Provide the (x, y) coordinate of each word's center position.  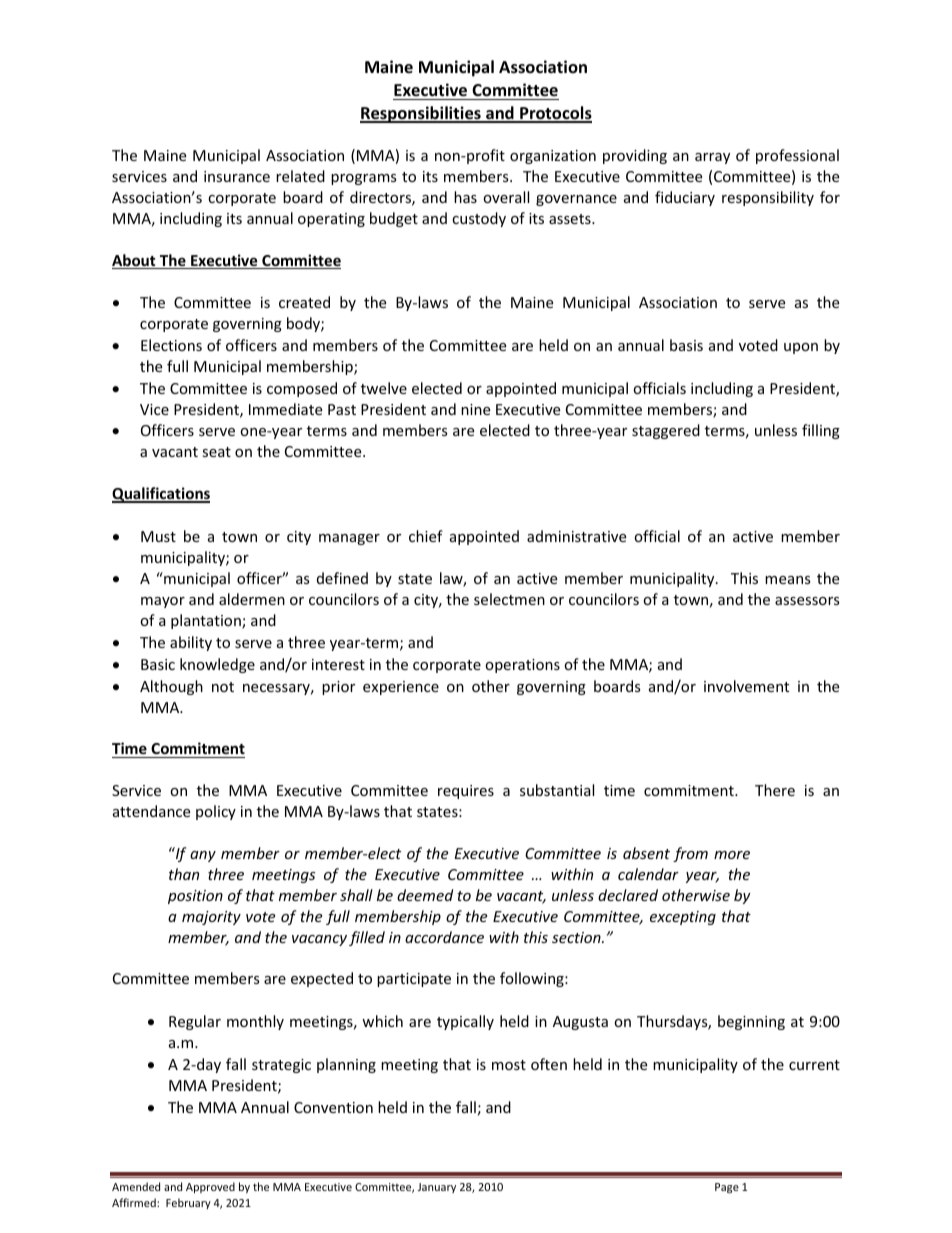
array (712, 158)
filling (821, 431)
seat (216, 452)
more (732, 855)
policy (216, 812)
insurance (237, 176)
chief (426, 536)
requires (466, 792)
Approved (210, 1187)
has (465, 197)
